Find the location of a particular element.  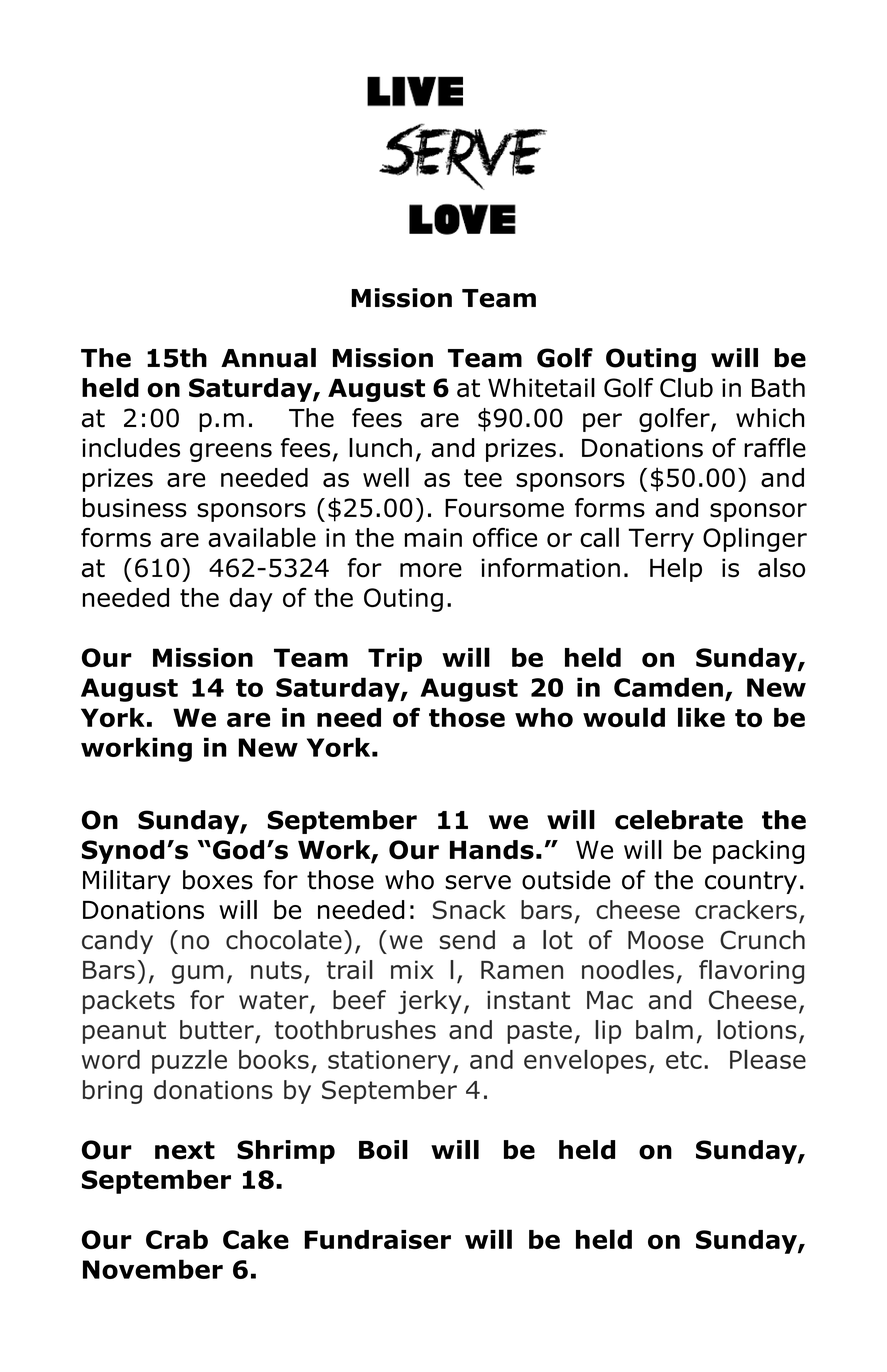

Whitetail is located at coordinates (541, 388).
